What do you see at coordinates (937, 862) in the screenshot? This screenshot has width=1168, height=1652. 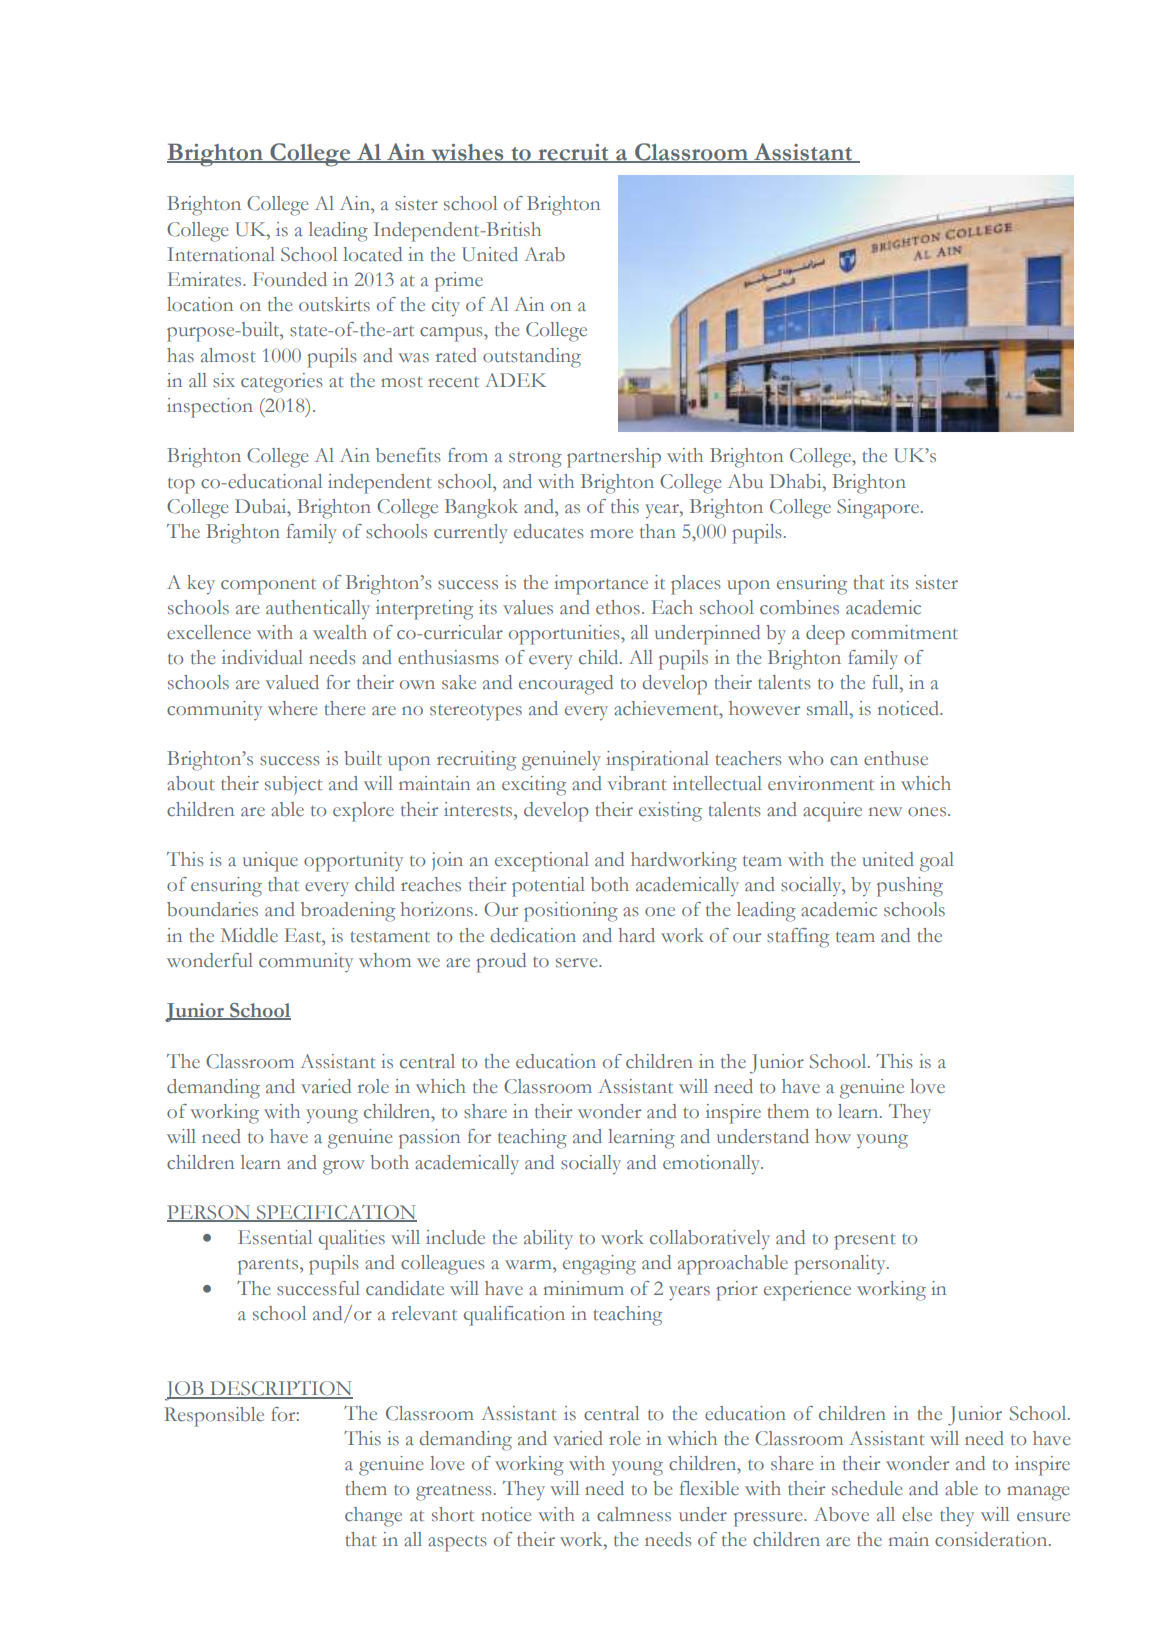 I see `goal` at bounding box center [937, 862].
